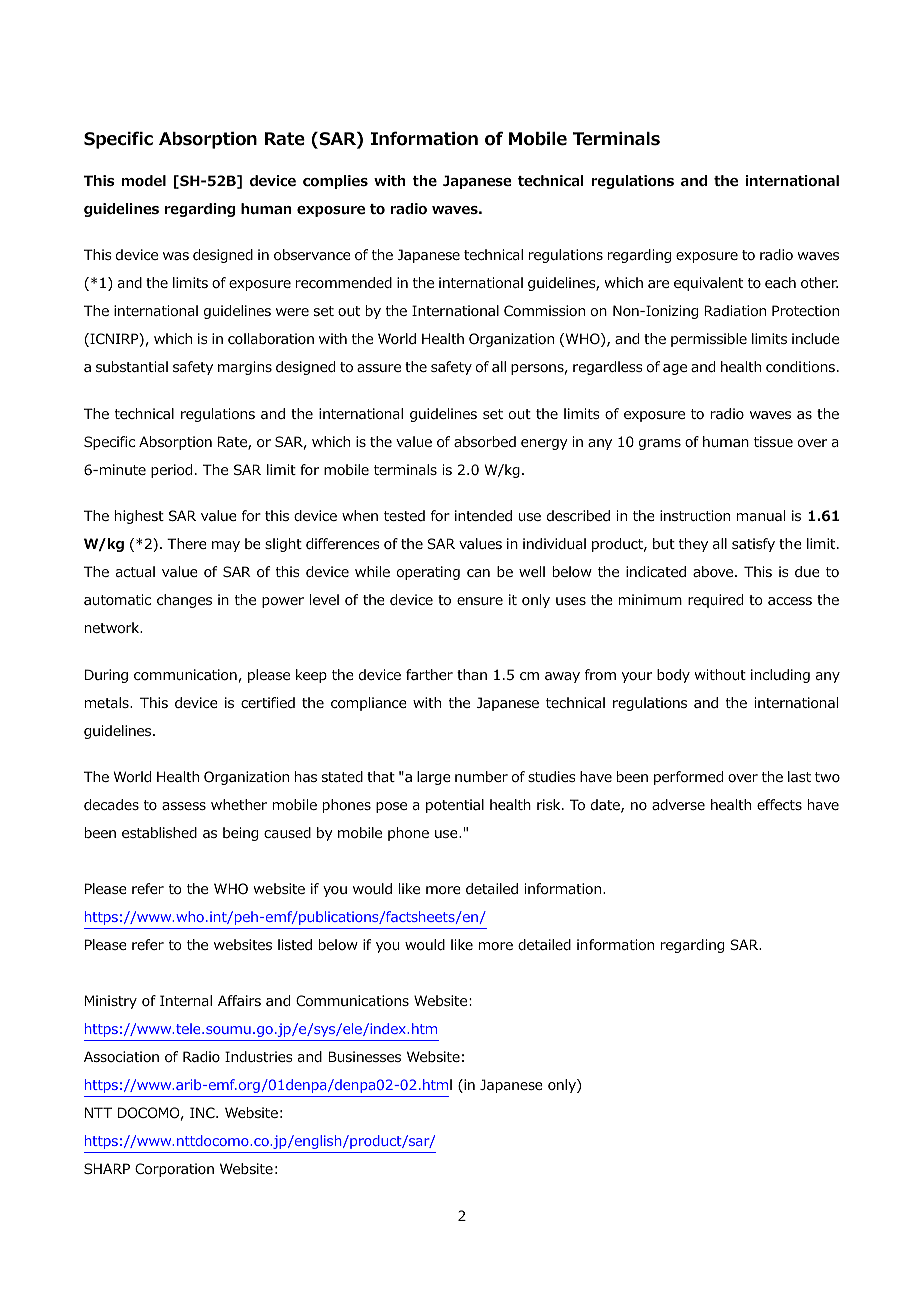 Image resolution: width=924 pixels, height=1308 pixels. Describe the element at coordinates (159, 833) in the screenshot. I see `established` at that location.
